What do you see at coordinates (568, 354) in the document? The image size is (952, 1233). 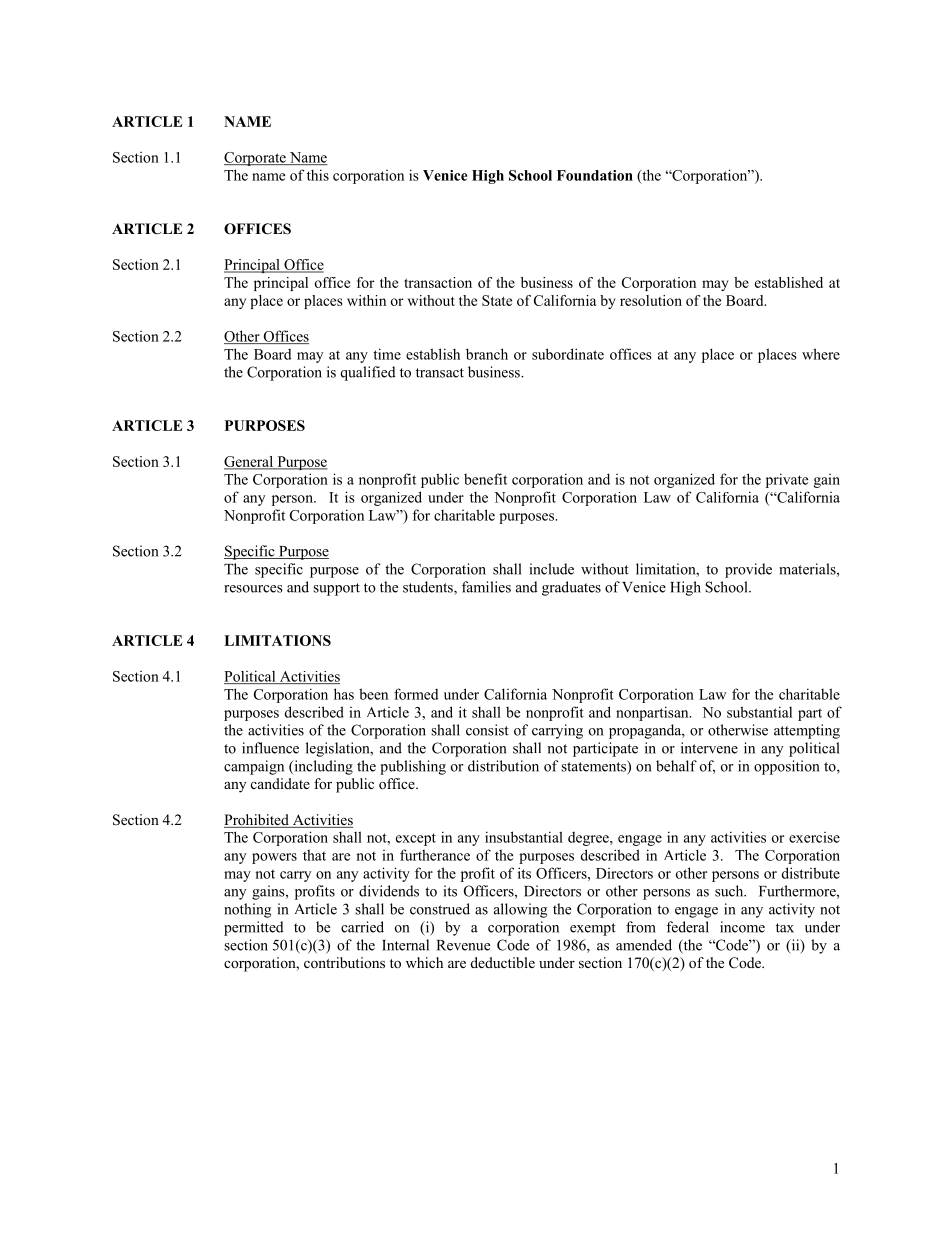 I see `subordinate` at bounding box center [568, 354].
